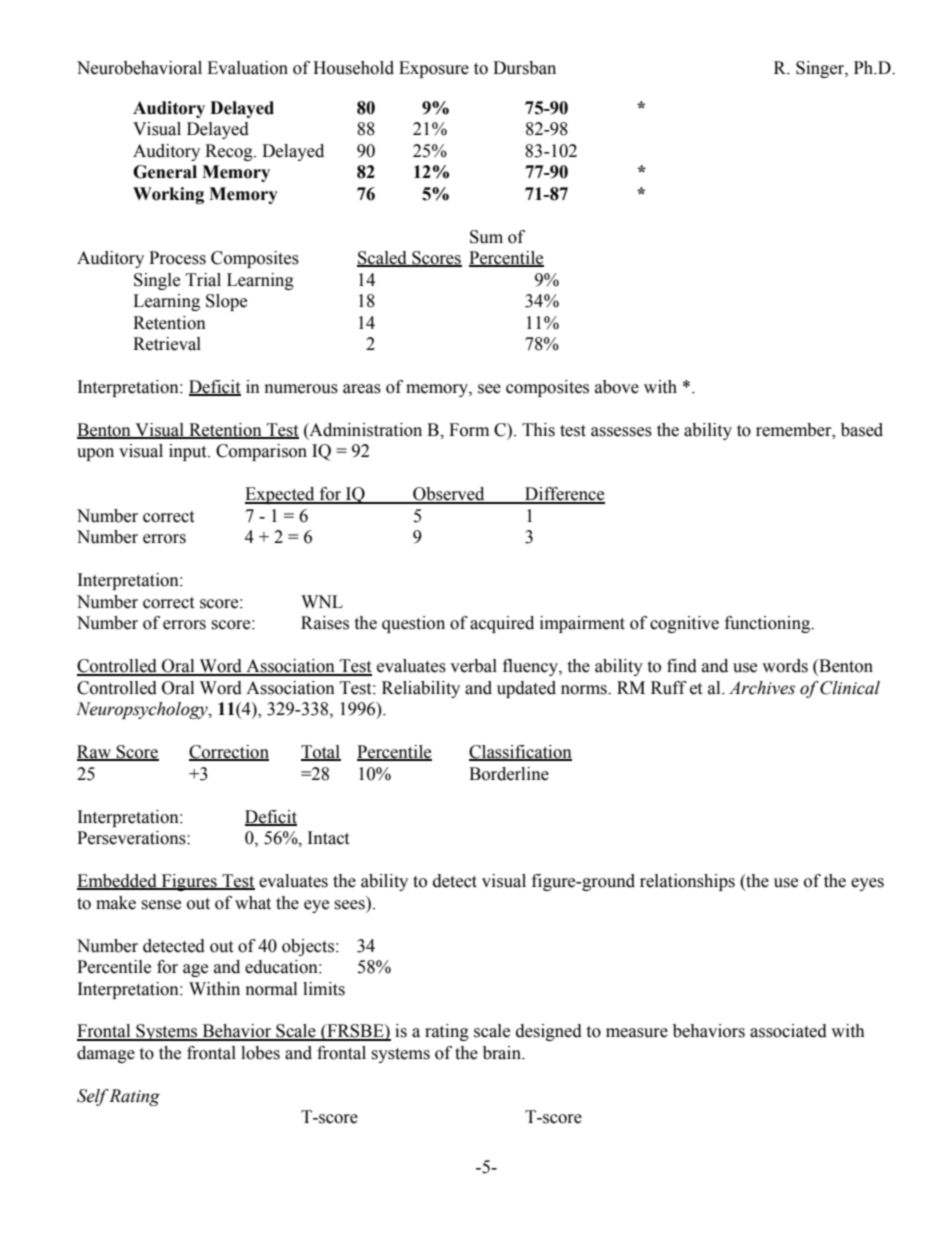  I want to click on lobes, so click(260, 1053).
